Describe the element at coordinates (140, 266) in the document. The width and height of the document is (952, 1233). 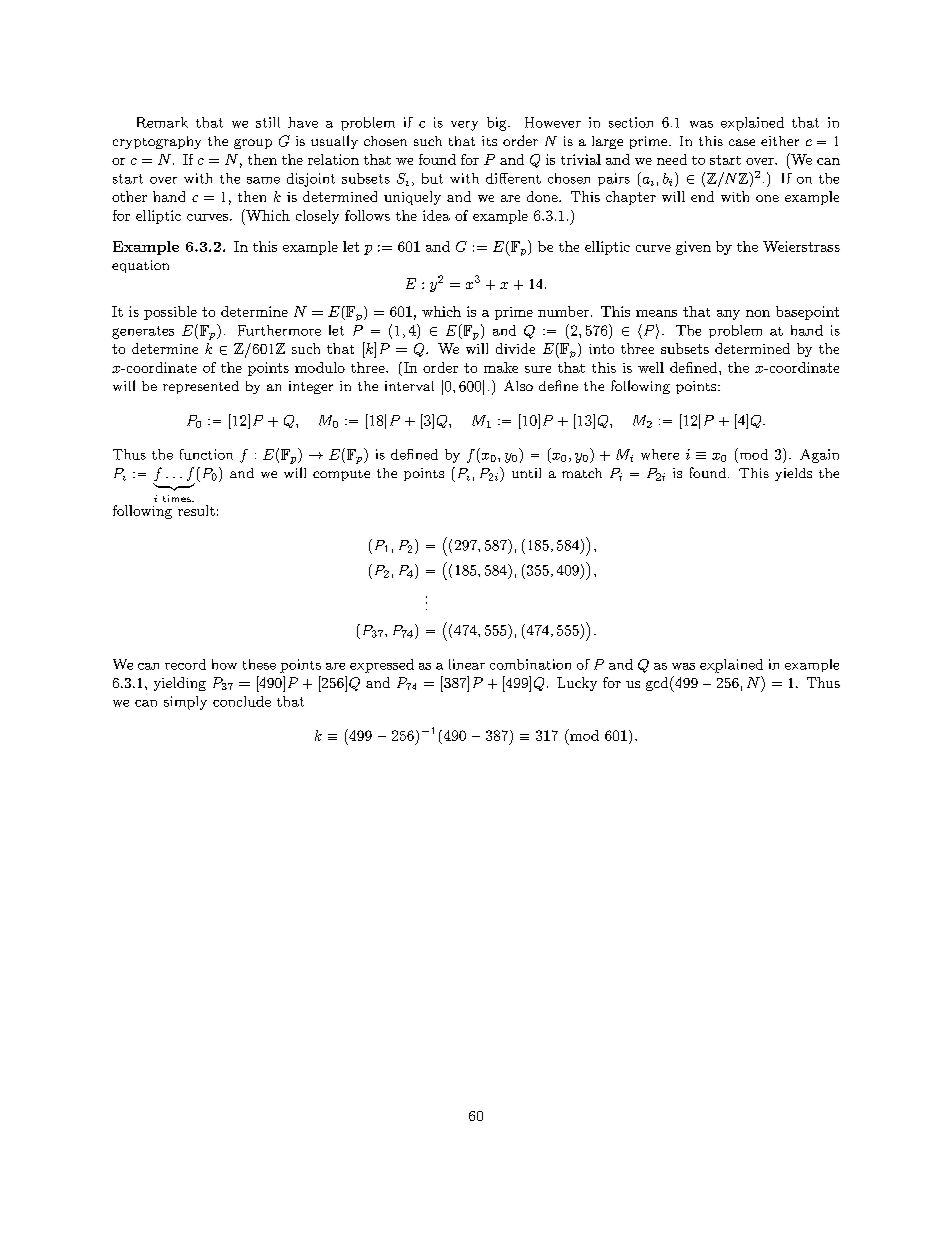
I see `equation` at that location.
